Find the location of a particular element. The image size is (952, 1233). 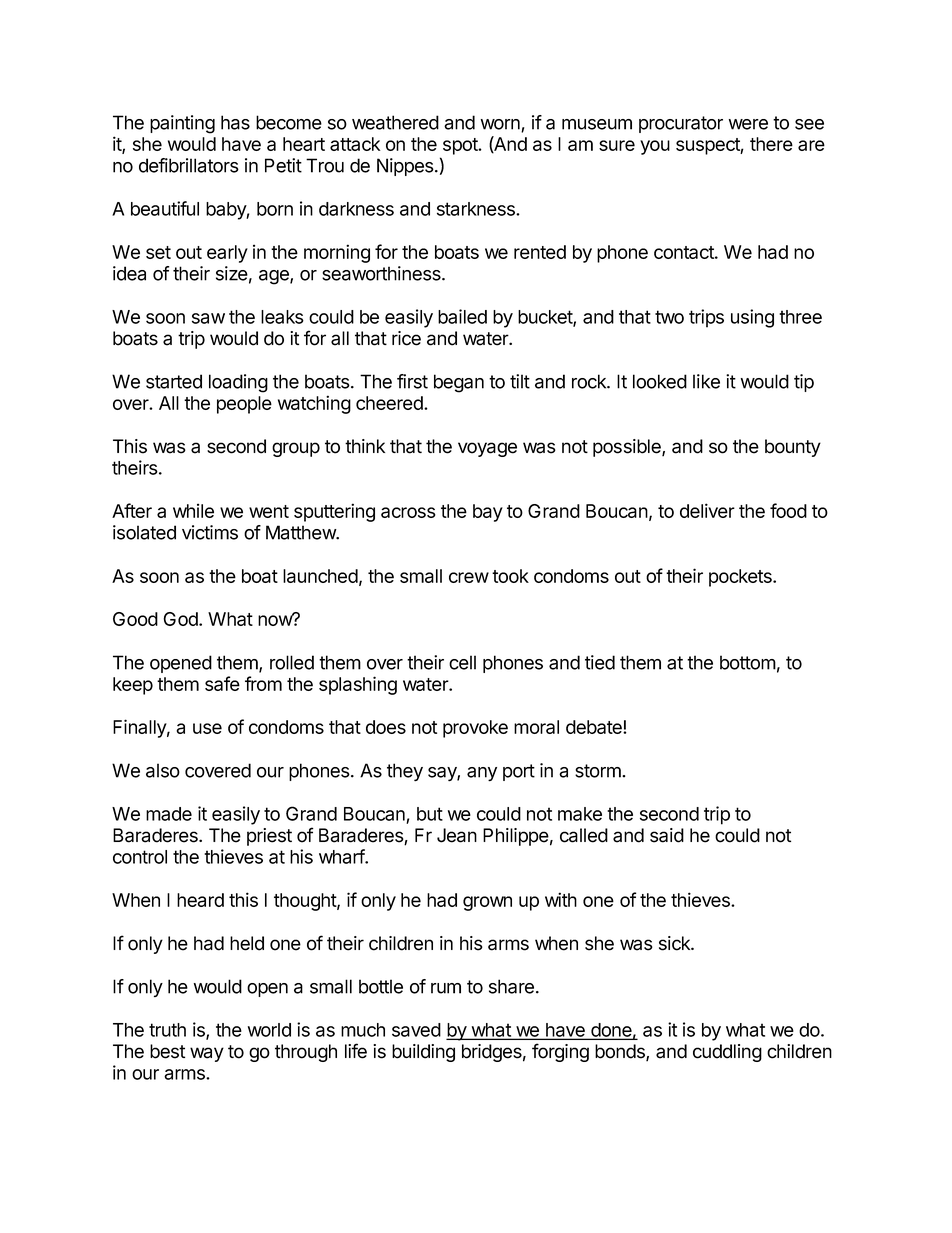

made is located at coordinates (169, 814).
